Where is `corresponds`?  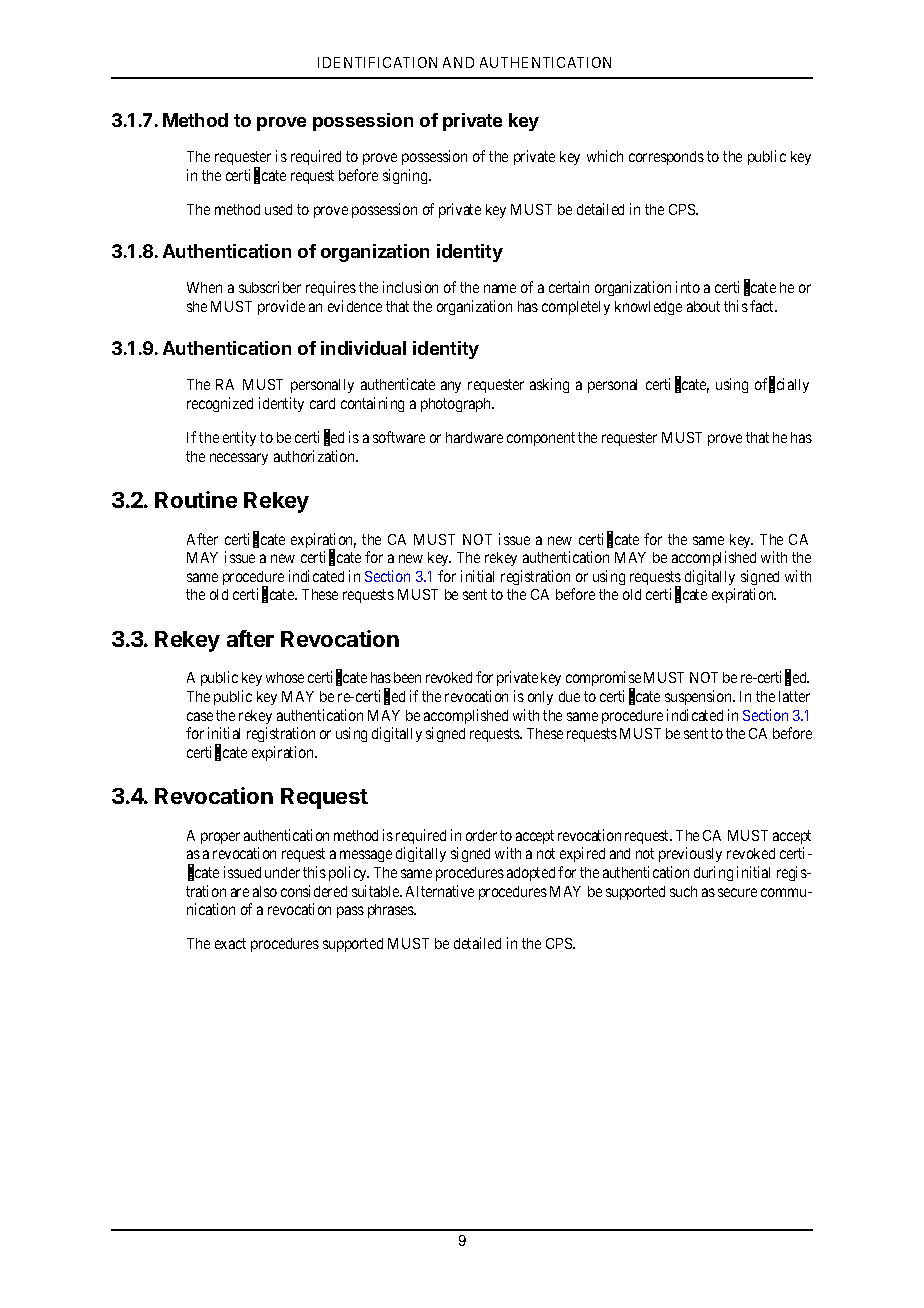
corresponds is located at coordinates (666, 158).
